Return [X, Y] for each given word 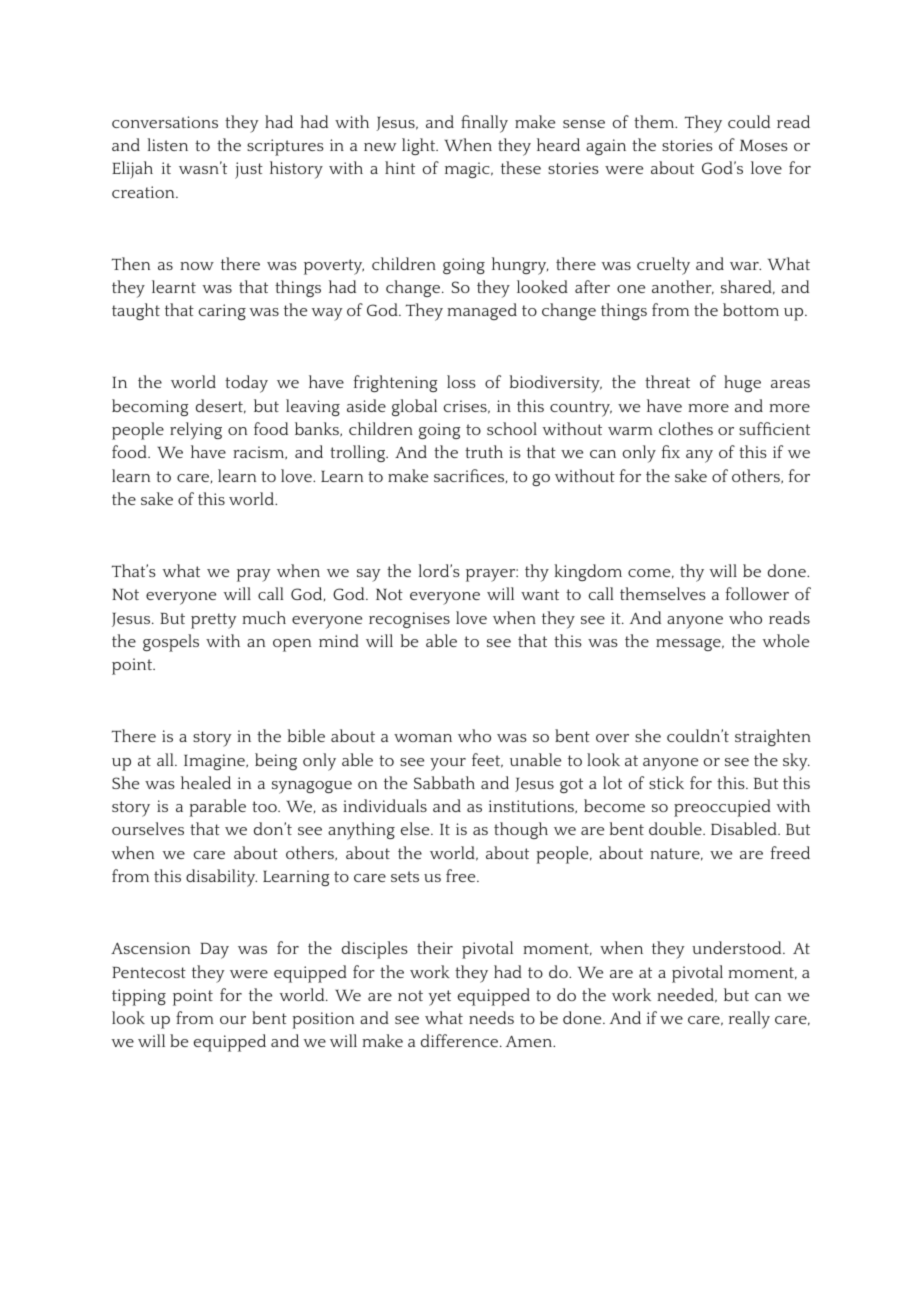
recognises [409, 620]
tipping [139, 997]
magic [468, 170]
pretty [214, 621]
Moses [764, 145]
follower [757, 593]
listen [168, 144]
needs [491, 1017]
